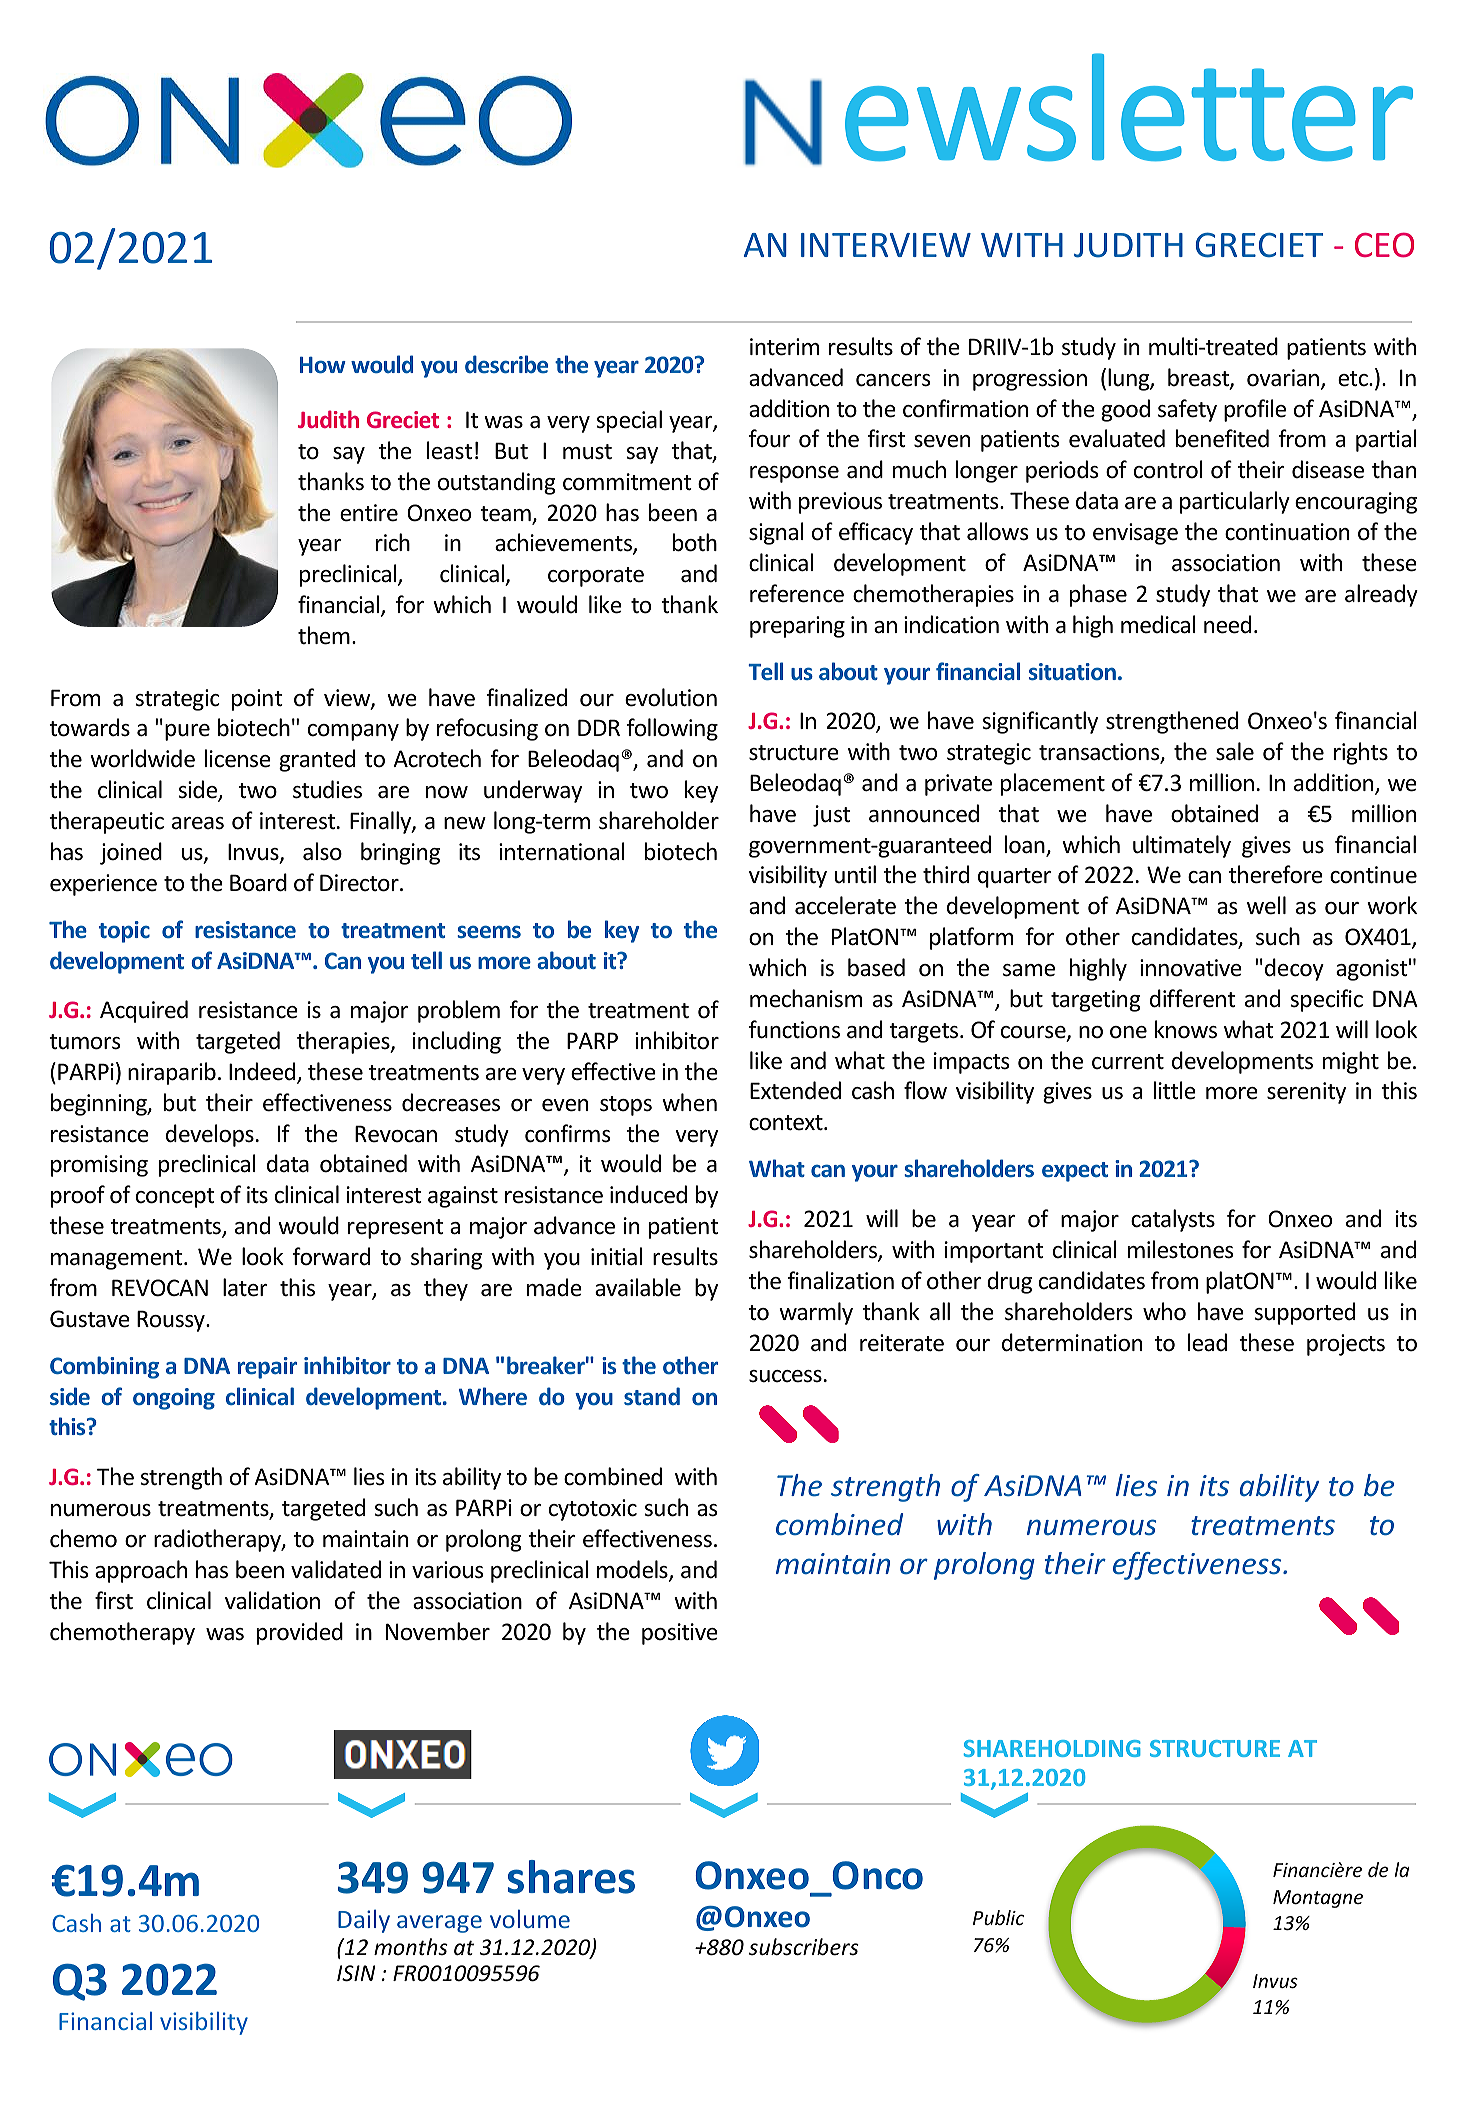  Describe the element at coordinates (364, 1921) in the screenshot. I see `Daily` at that location.
